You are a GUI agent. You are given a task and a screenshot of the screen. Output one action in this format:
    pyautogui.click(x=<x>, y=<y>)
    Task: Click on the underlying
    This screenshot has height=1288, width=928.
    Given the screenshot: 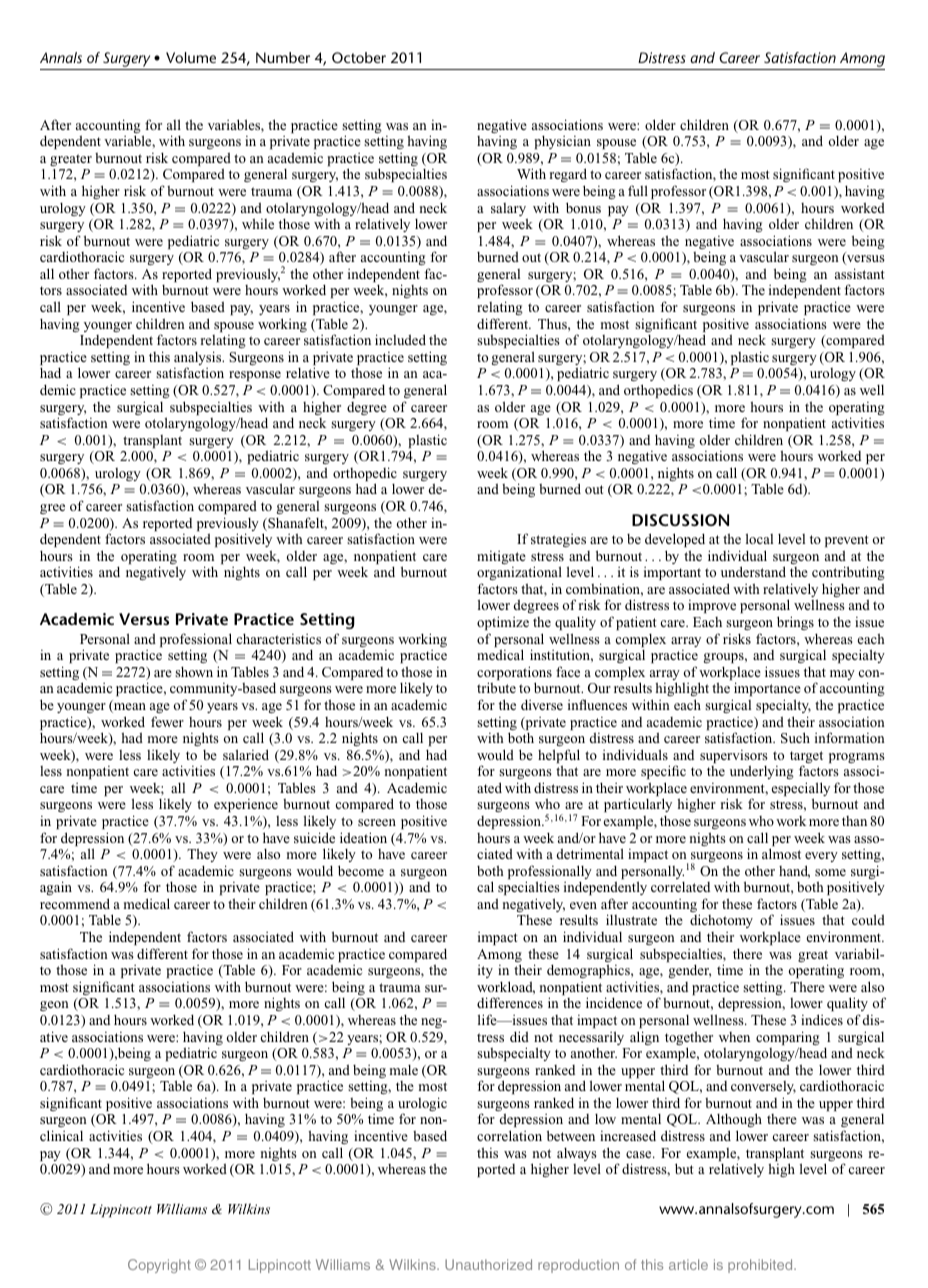 What is the action you would take?
    pyautogui.click(x=762, y=772)
